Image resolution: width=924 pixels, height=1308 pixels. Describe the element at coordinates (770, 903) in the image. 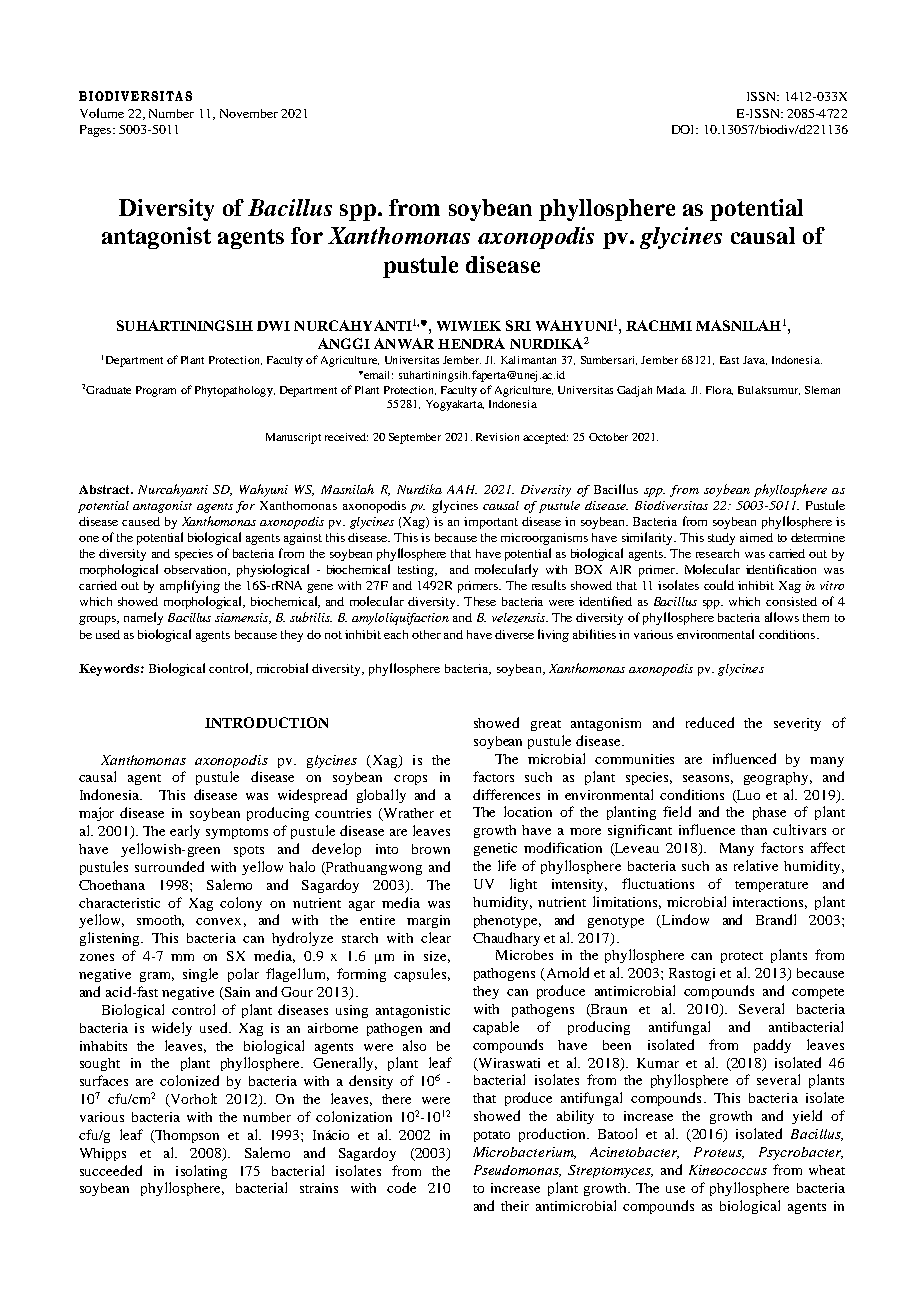

I see `interactions` at that location.
